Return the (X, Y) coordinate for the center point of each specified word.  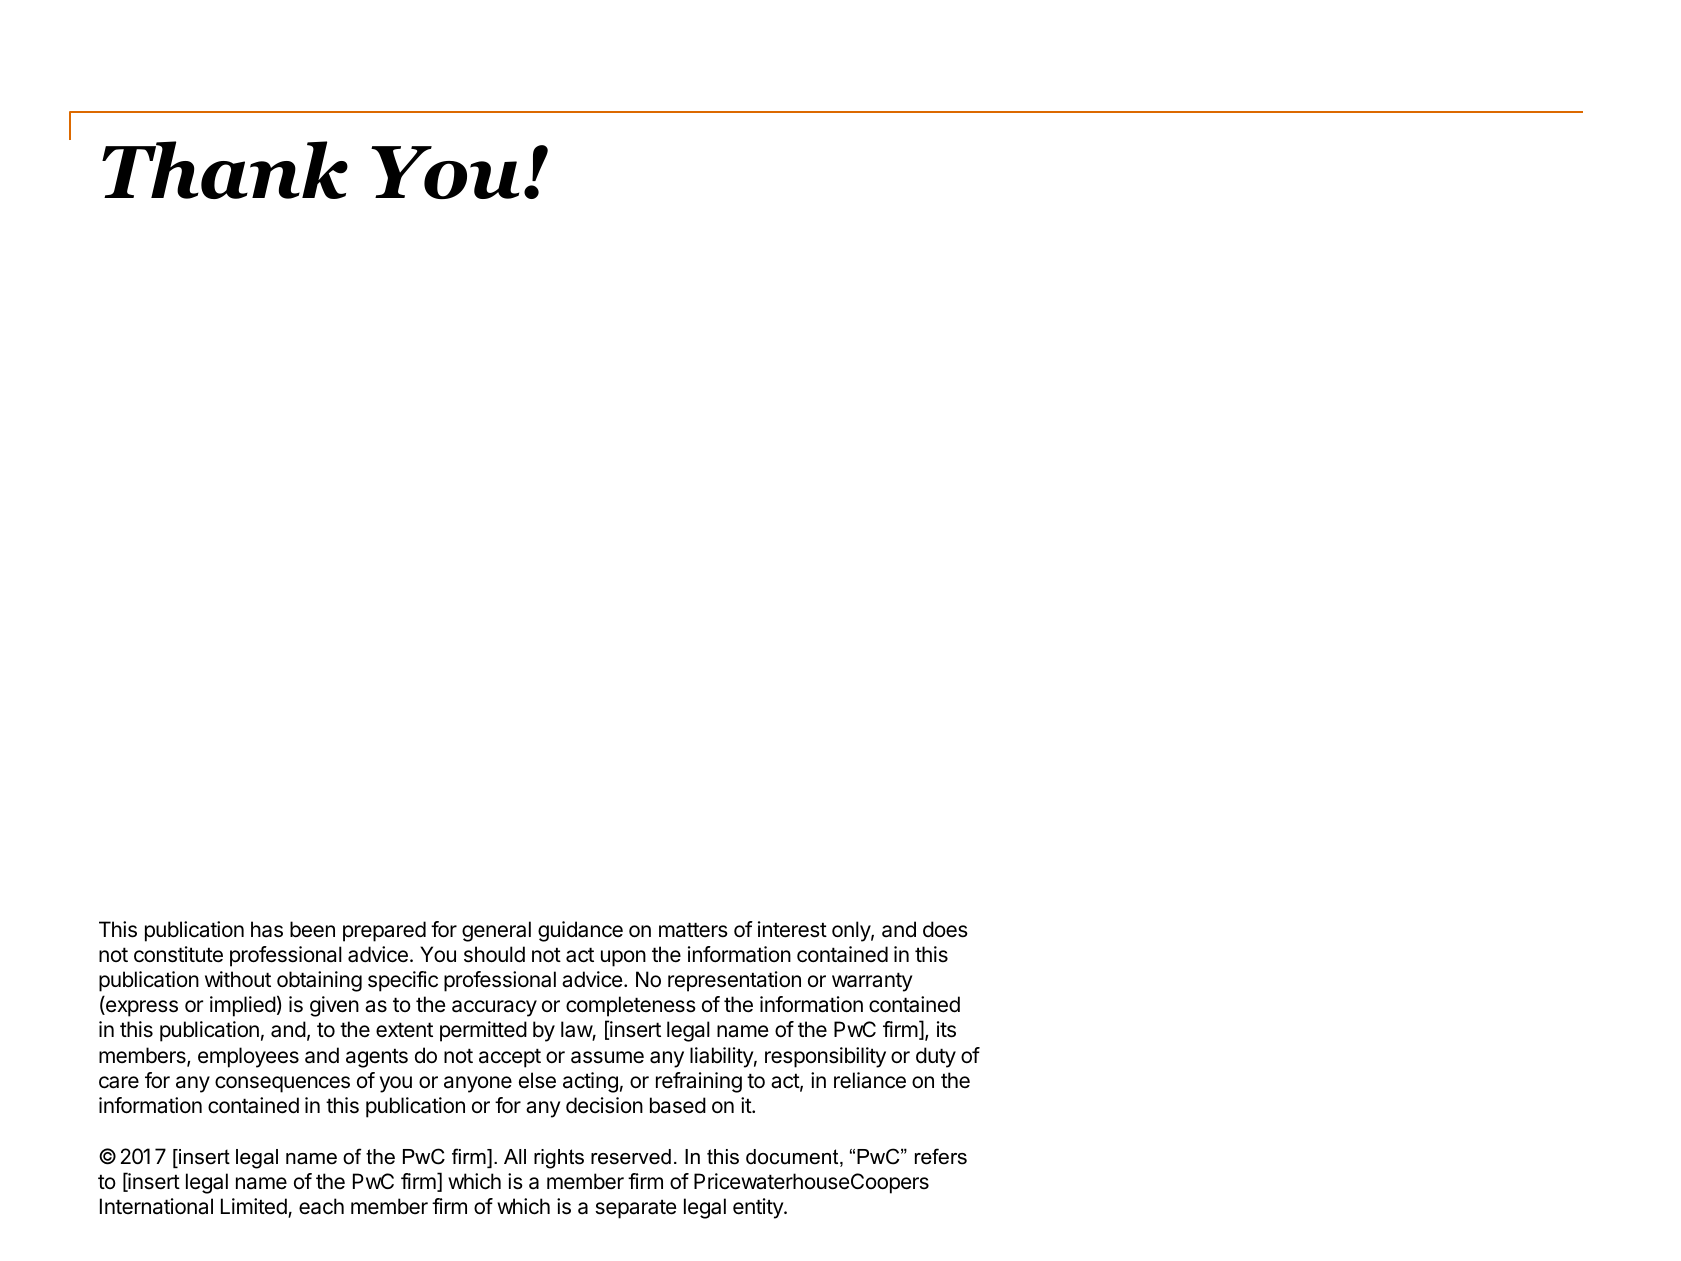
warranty (872, 982)
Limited (255, 1207)
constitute (178, 954)
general (496, 931)
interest (792, 929)
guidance (580, 931)
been (312, 929)
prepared (384, 931)
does (945, 929)
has (267, 929)
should (494, 954)
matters (693, 930)
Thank (225, 170)
